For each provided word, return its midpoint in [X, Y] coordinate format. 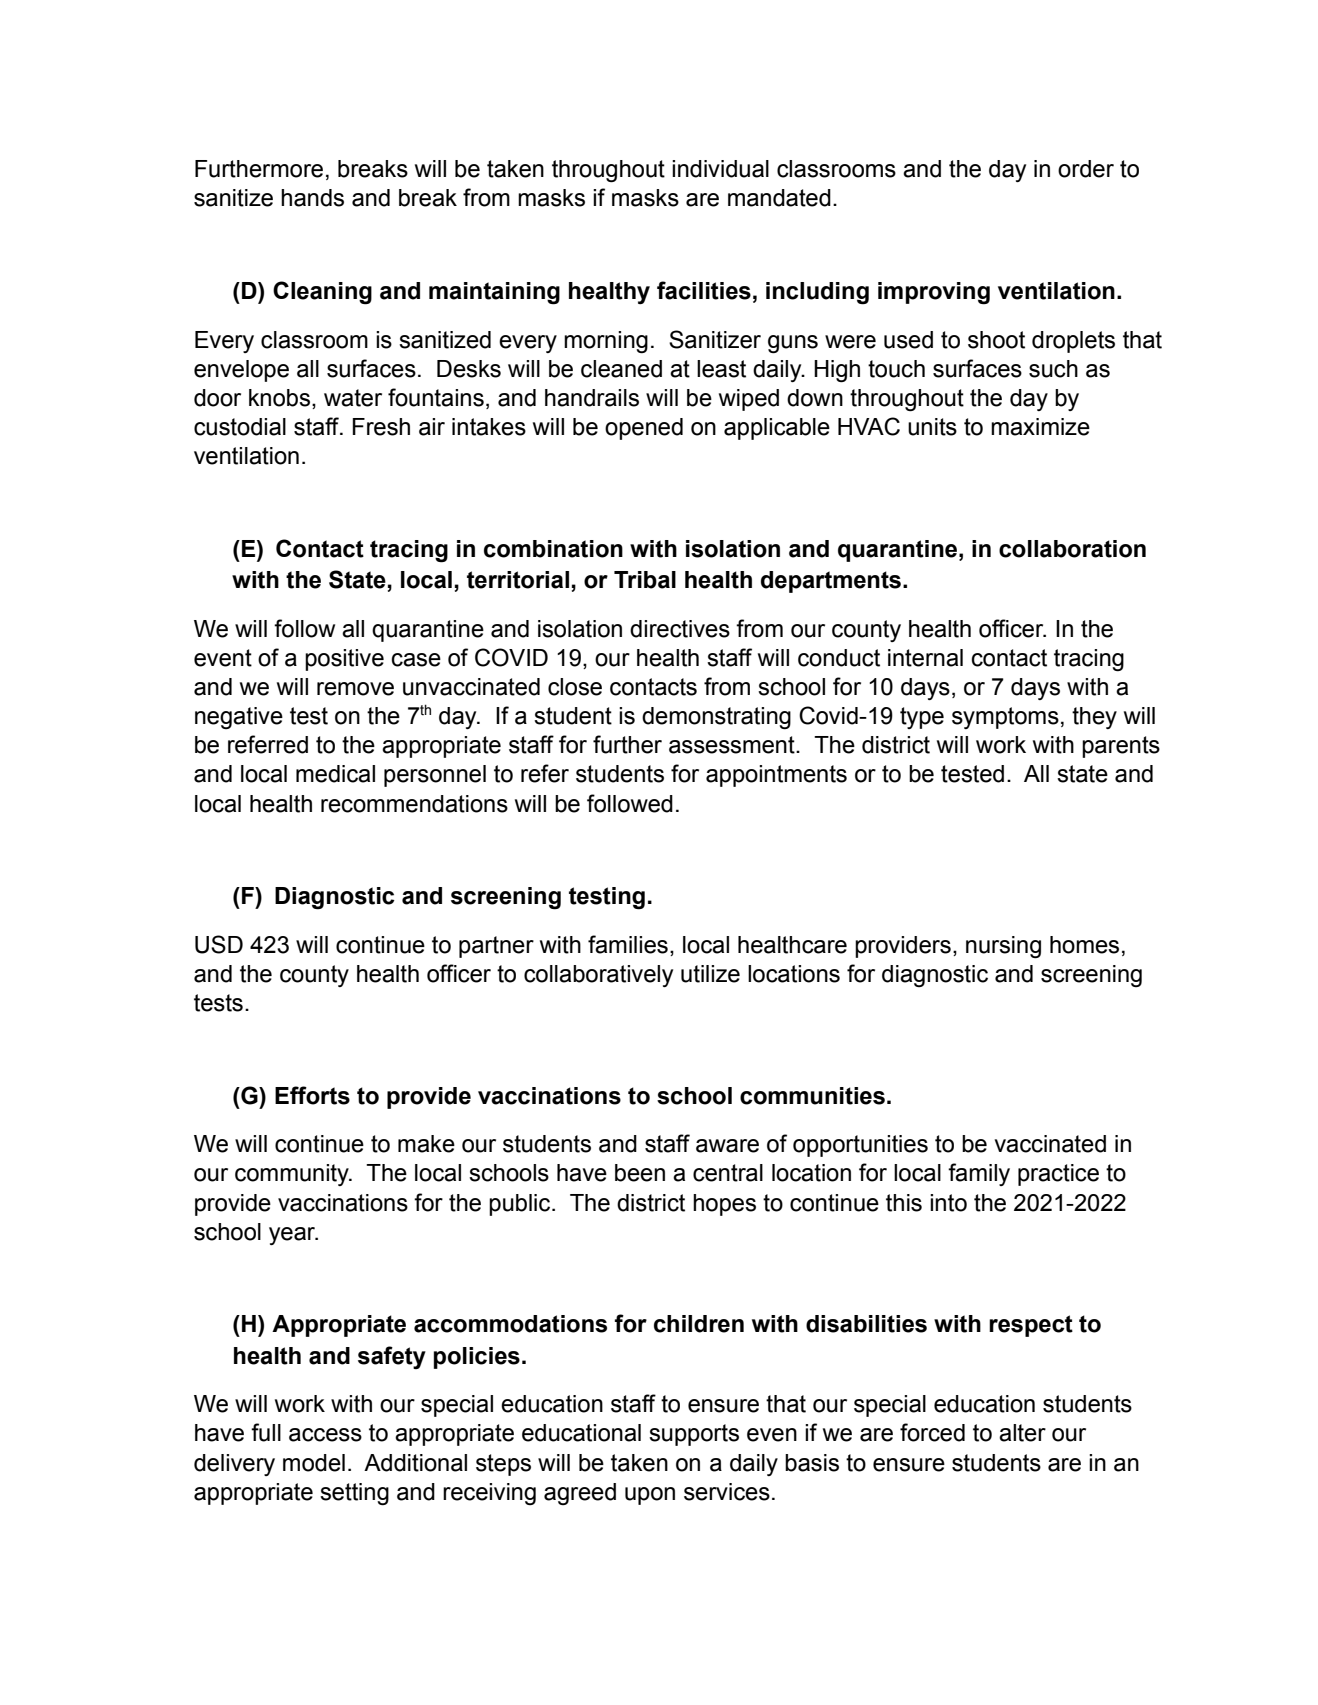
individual [720, 169]
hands [312, 198]
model [314, 1463]
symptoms [1005, 718]
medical [335, 774]
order [1086, 169]
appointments [776, 776]
